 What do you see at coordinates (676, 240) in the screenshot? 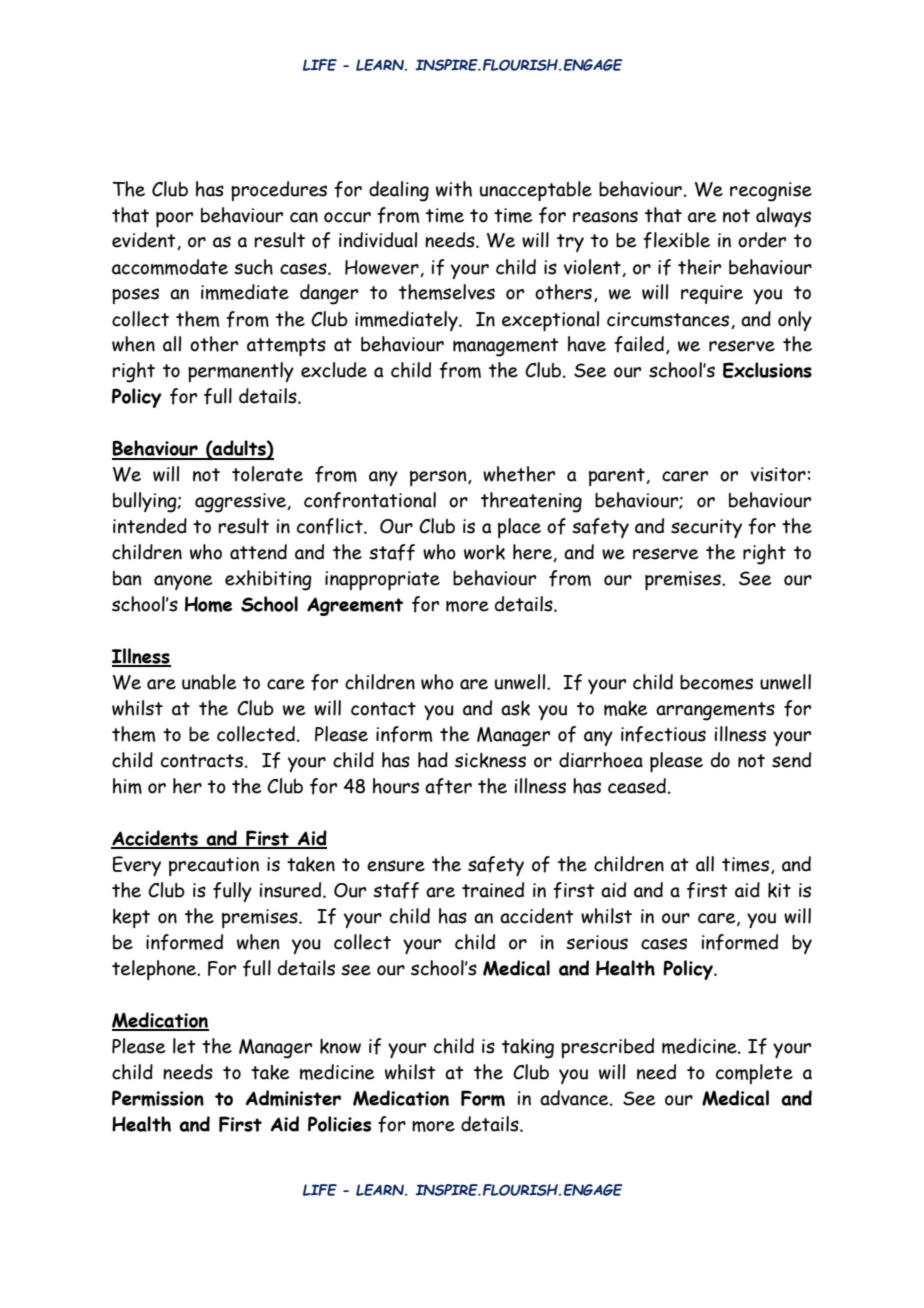
I see `flexible` at bounding box center [676, 240].
